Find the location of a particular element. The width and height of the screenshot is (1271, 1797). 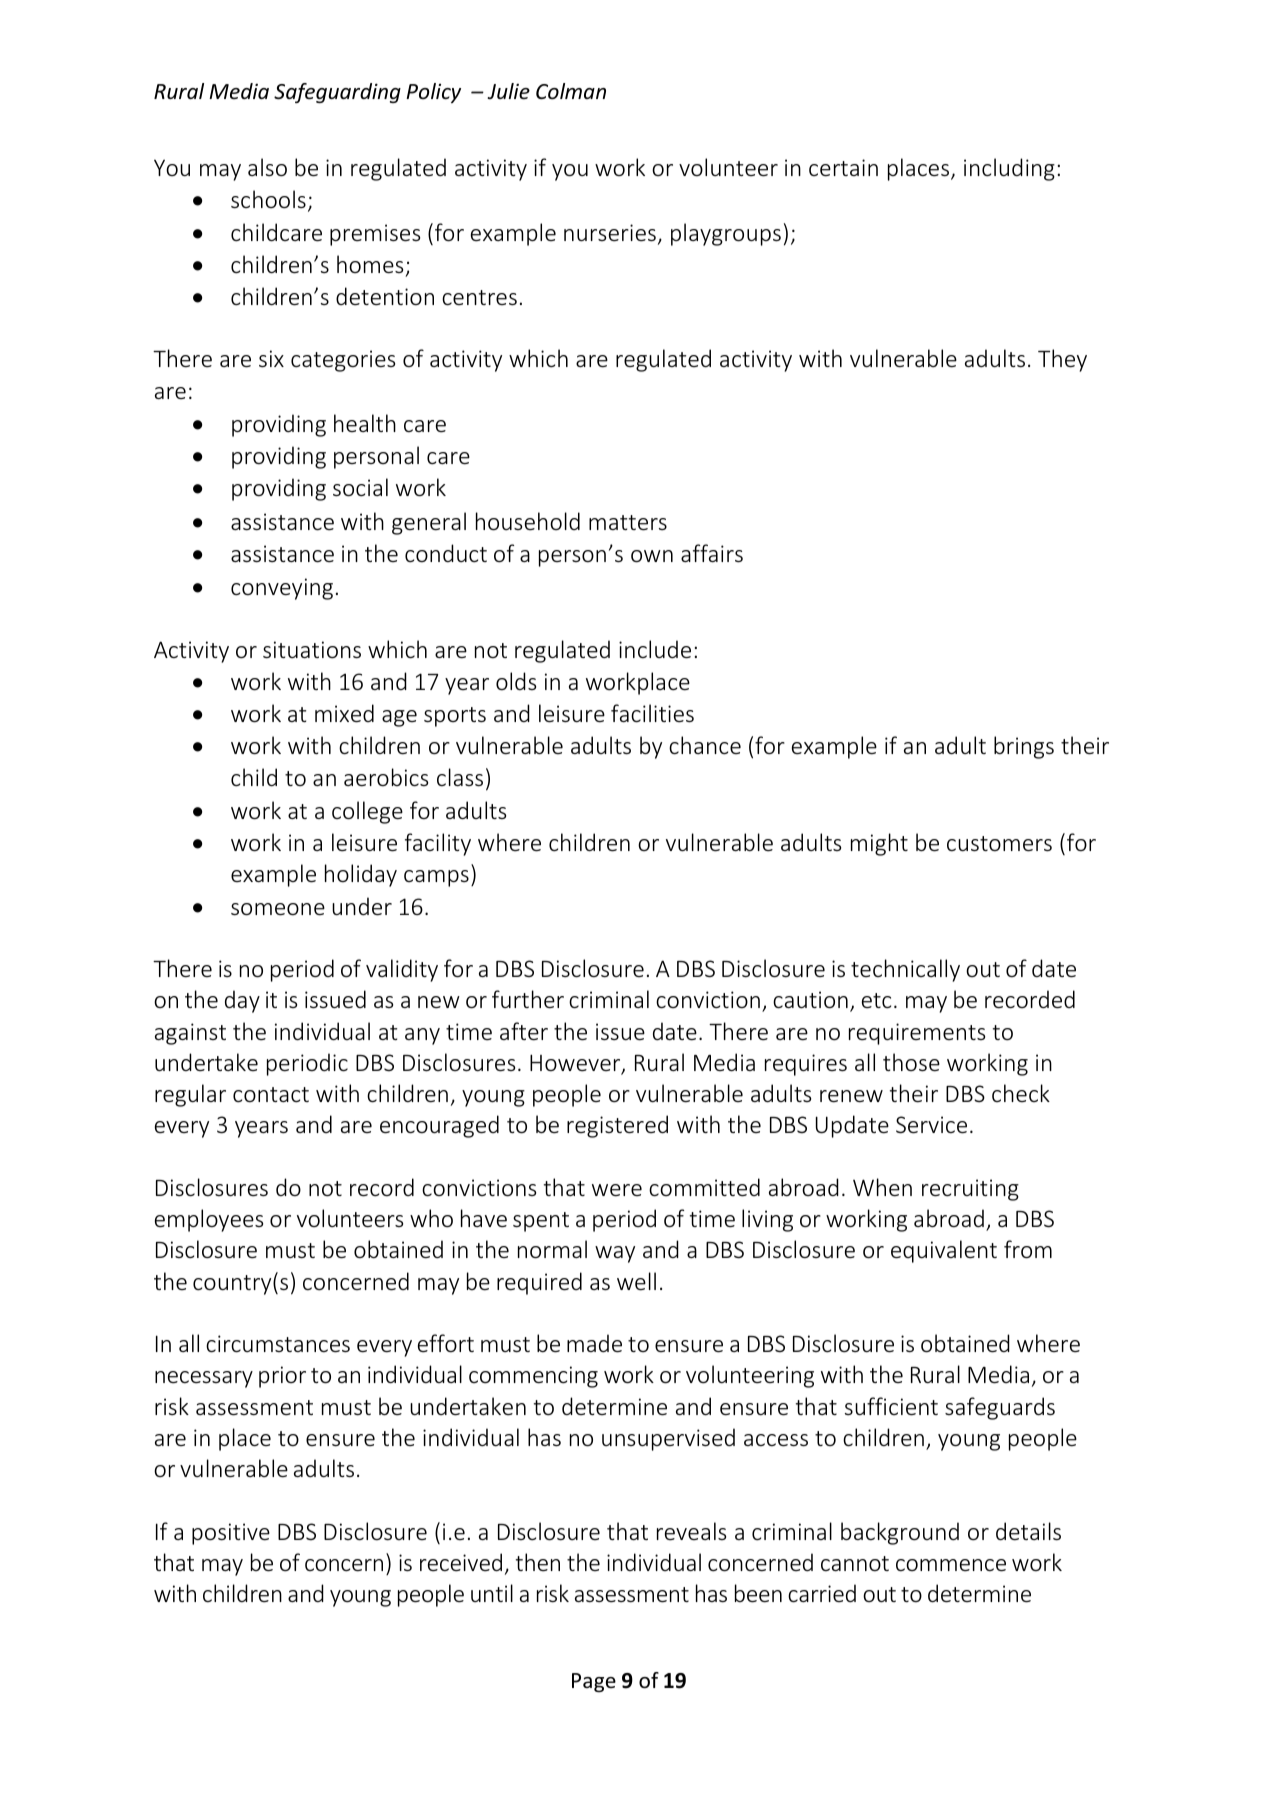

someone is located at coordinates (278, 909).
